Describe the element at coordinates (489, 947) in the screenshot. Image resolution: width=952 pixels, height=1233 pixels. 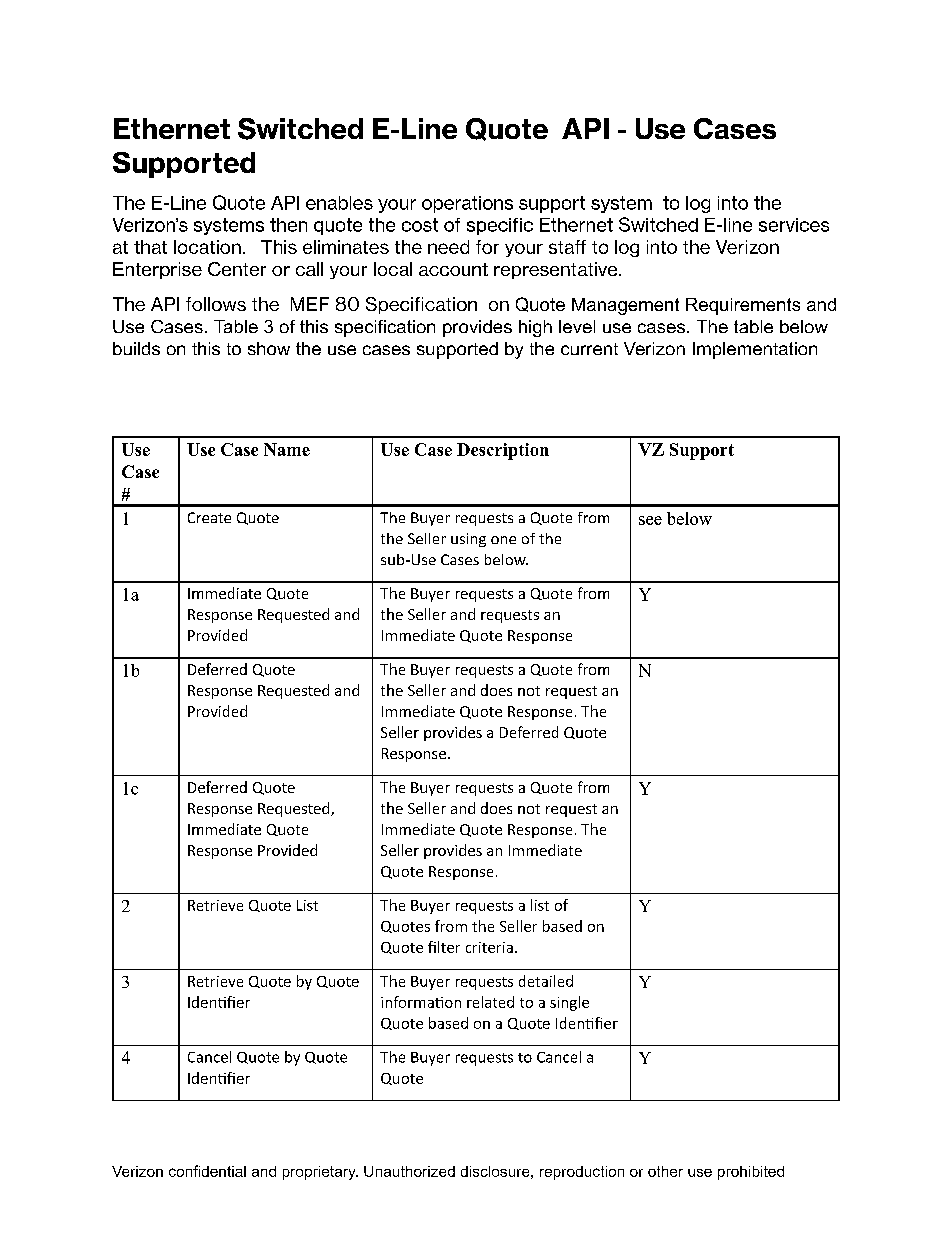
I see `criteria` at that location.
